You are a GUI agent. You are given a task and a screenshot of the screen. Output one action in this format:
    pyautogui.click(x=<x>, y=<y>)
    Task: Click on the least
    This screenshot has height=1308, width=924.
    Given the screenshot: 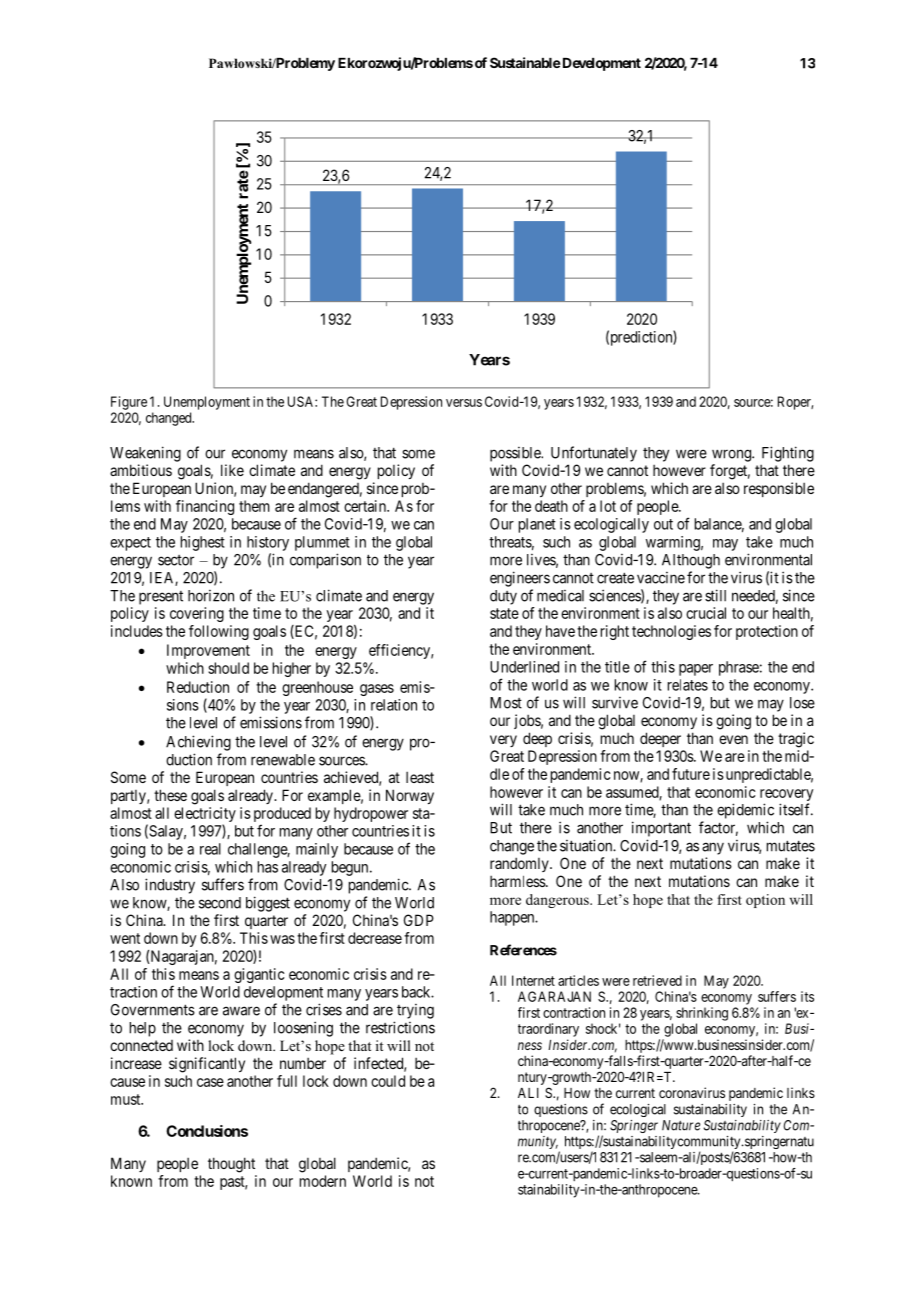 What is the action you would take?
    pyautogui.click(x=420, y=777)
